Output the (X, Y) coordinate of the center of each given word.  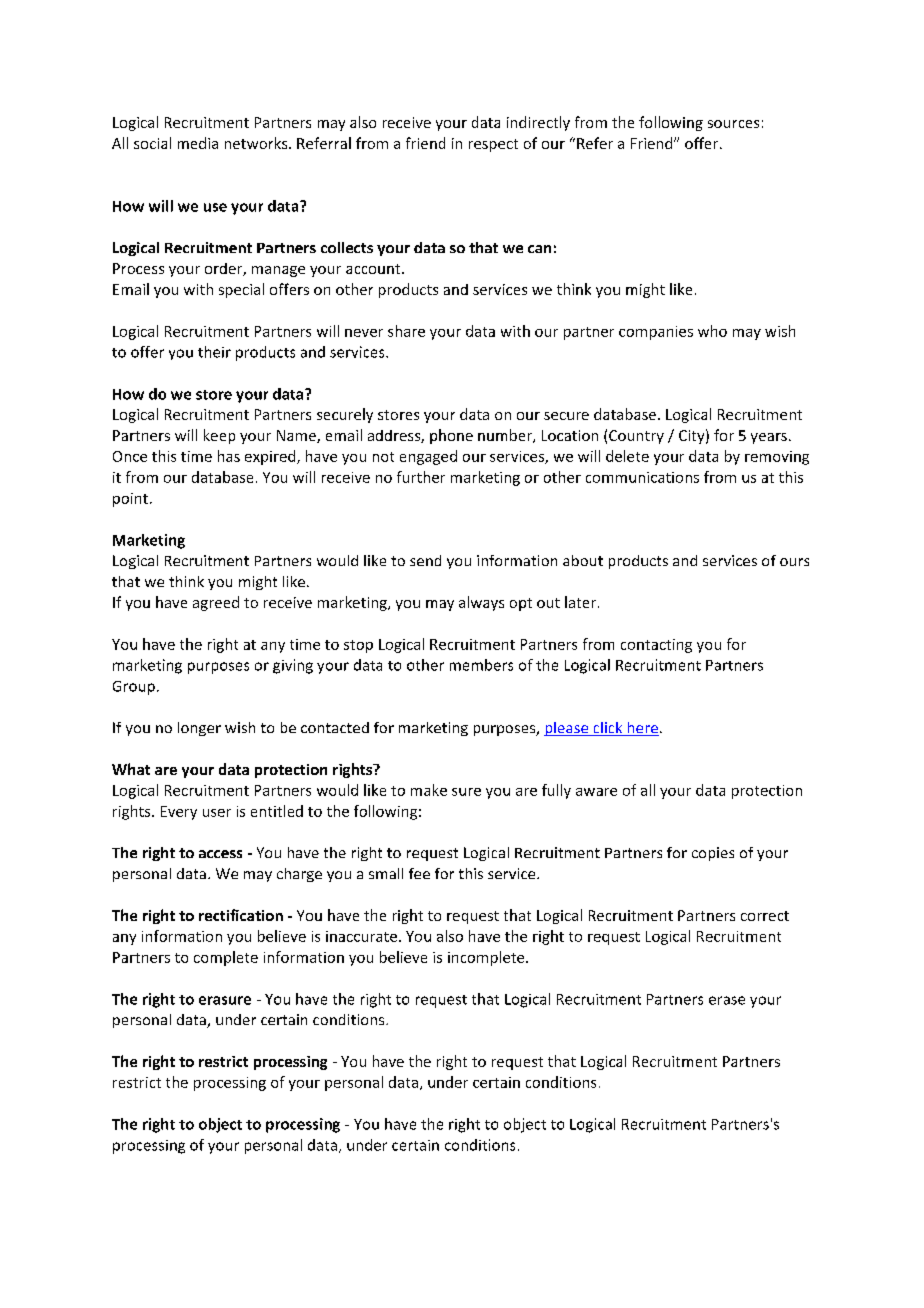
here (642, 729)
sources (733, 124)
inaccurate (361, 936)
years (769, 438)
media (198, 143)
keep (219, 436)
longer (199, 729)
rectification (241, 915)
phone (451, 436)
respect (493, 145)
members (481, 665)
